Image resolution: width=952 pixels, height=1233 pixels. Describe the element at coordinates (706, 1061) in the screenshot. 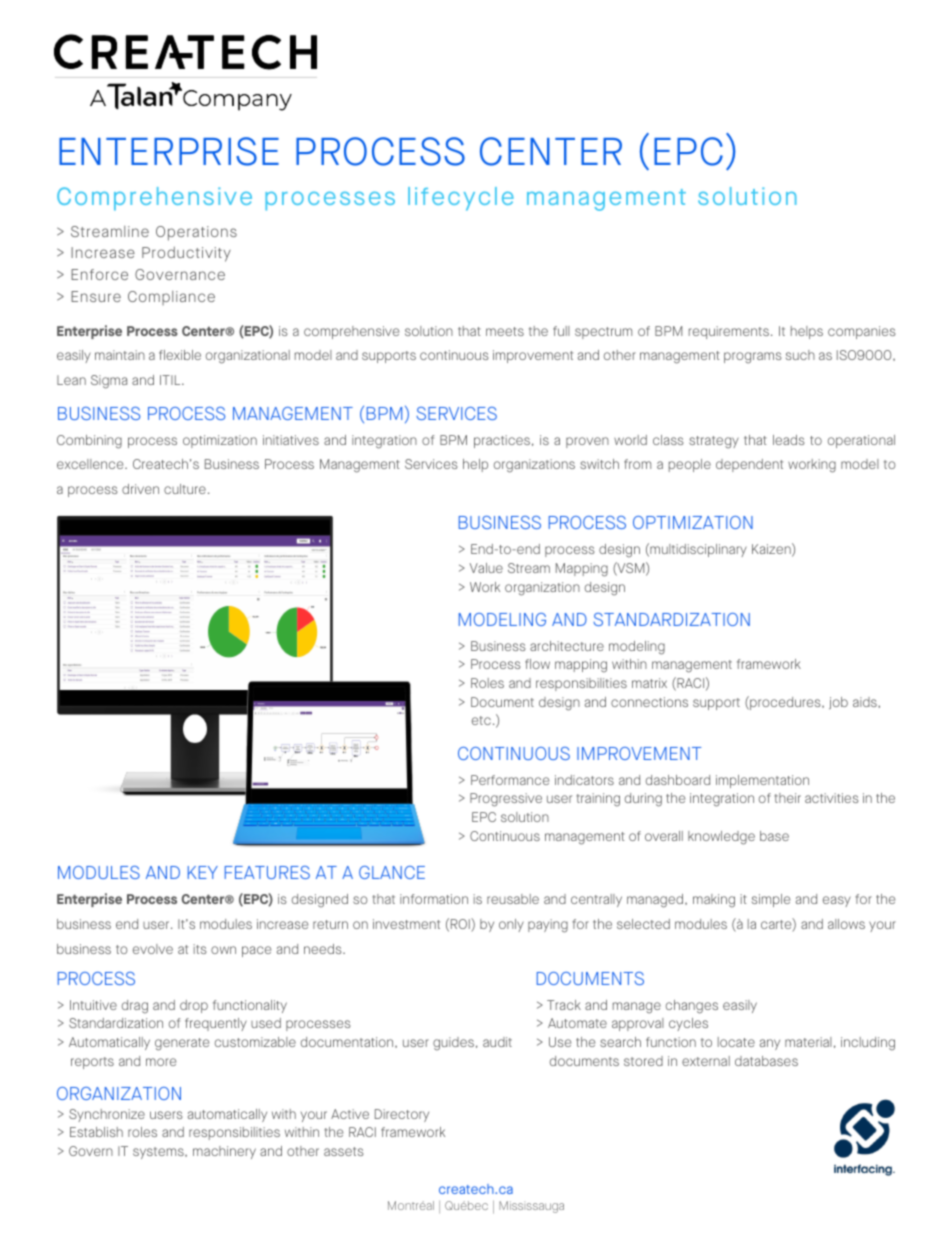

I see `external` at that location.
